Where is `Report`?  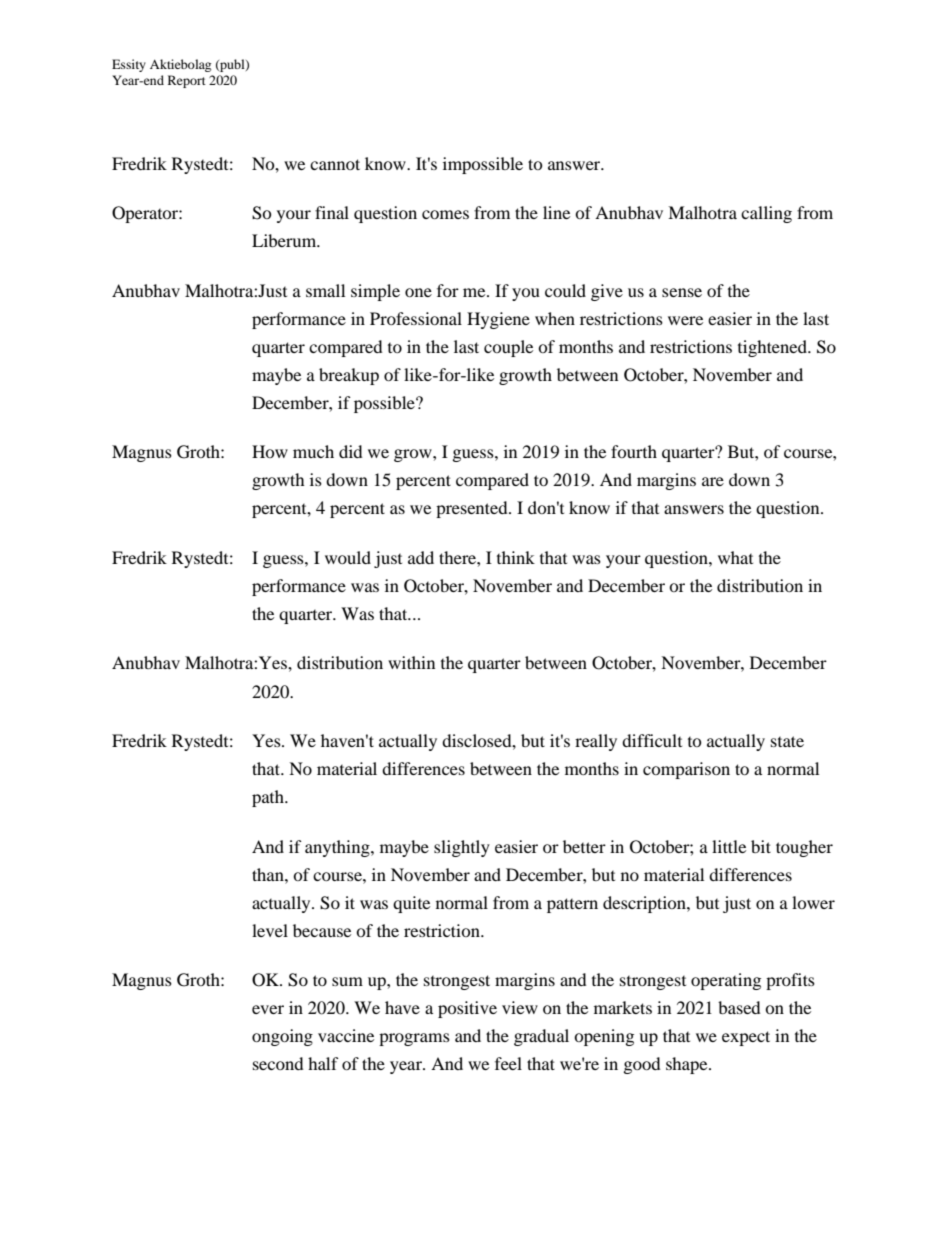 Report is located at coordinates (187, 81).
